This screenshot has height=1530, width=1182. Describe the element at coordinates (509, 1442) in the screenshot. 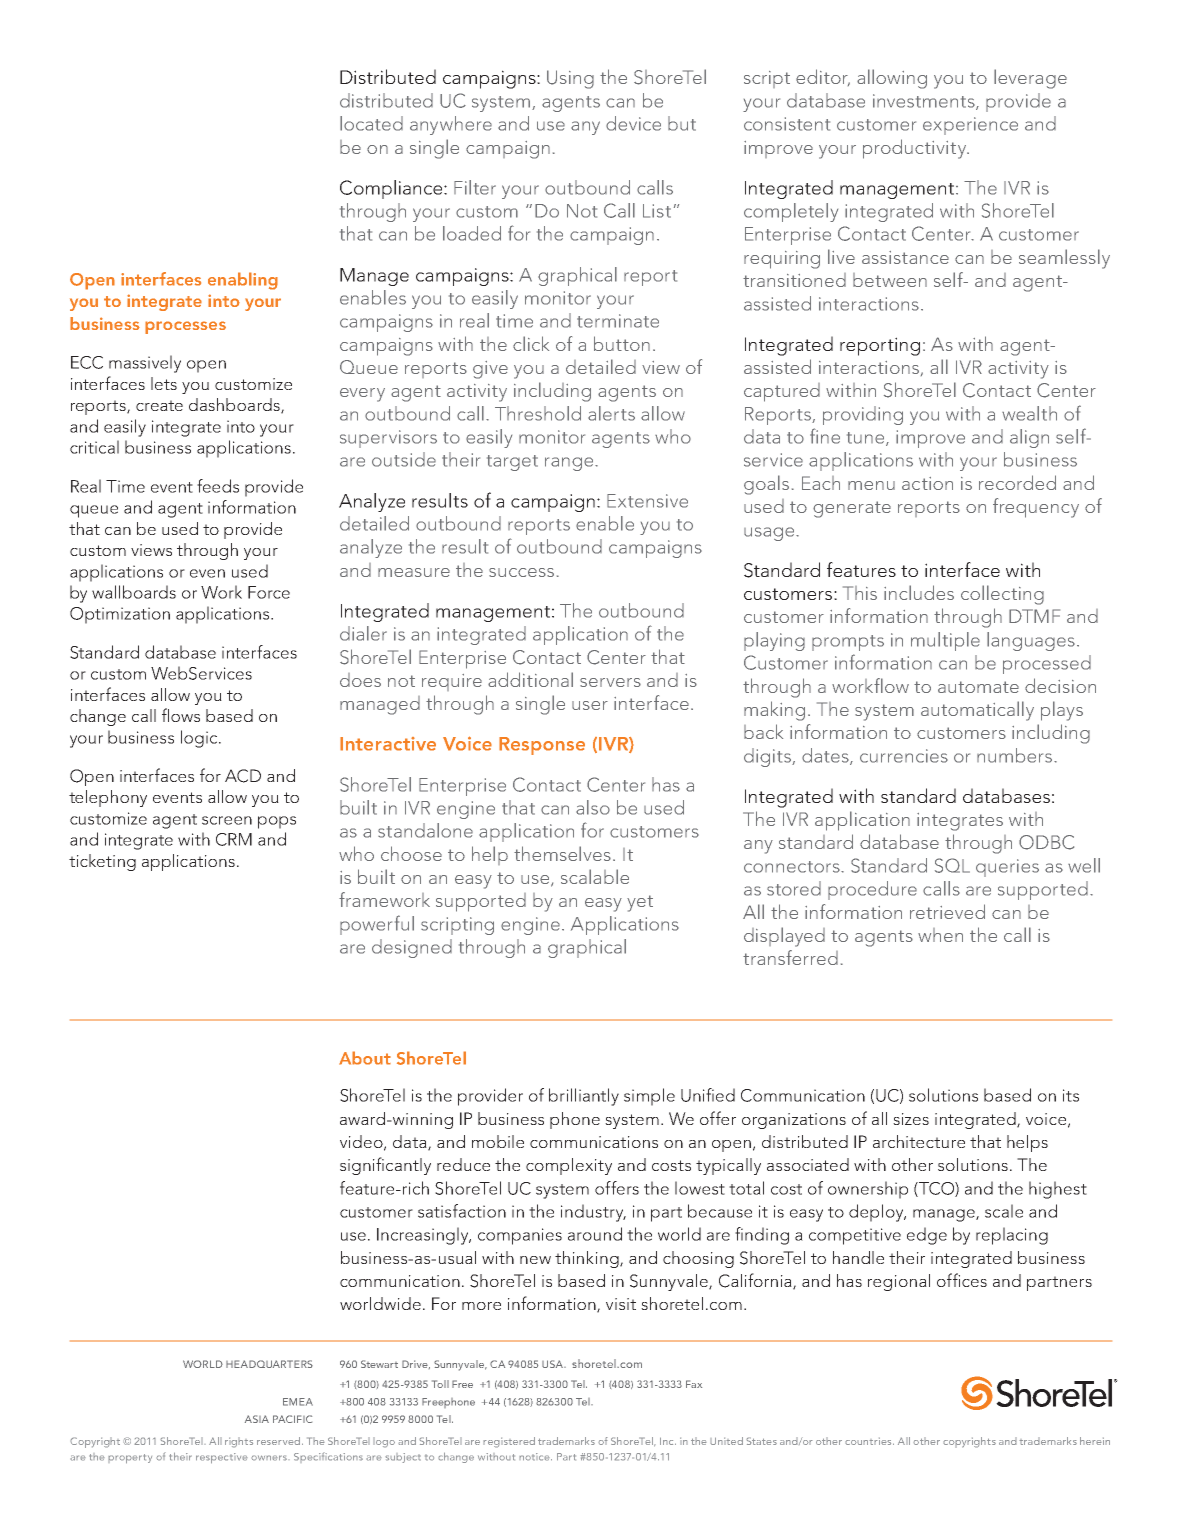

I see `registered` at that location.
